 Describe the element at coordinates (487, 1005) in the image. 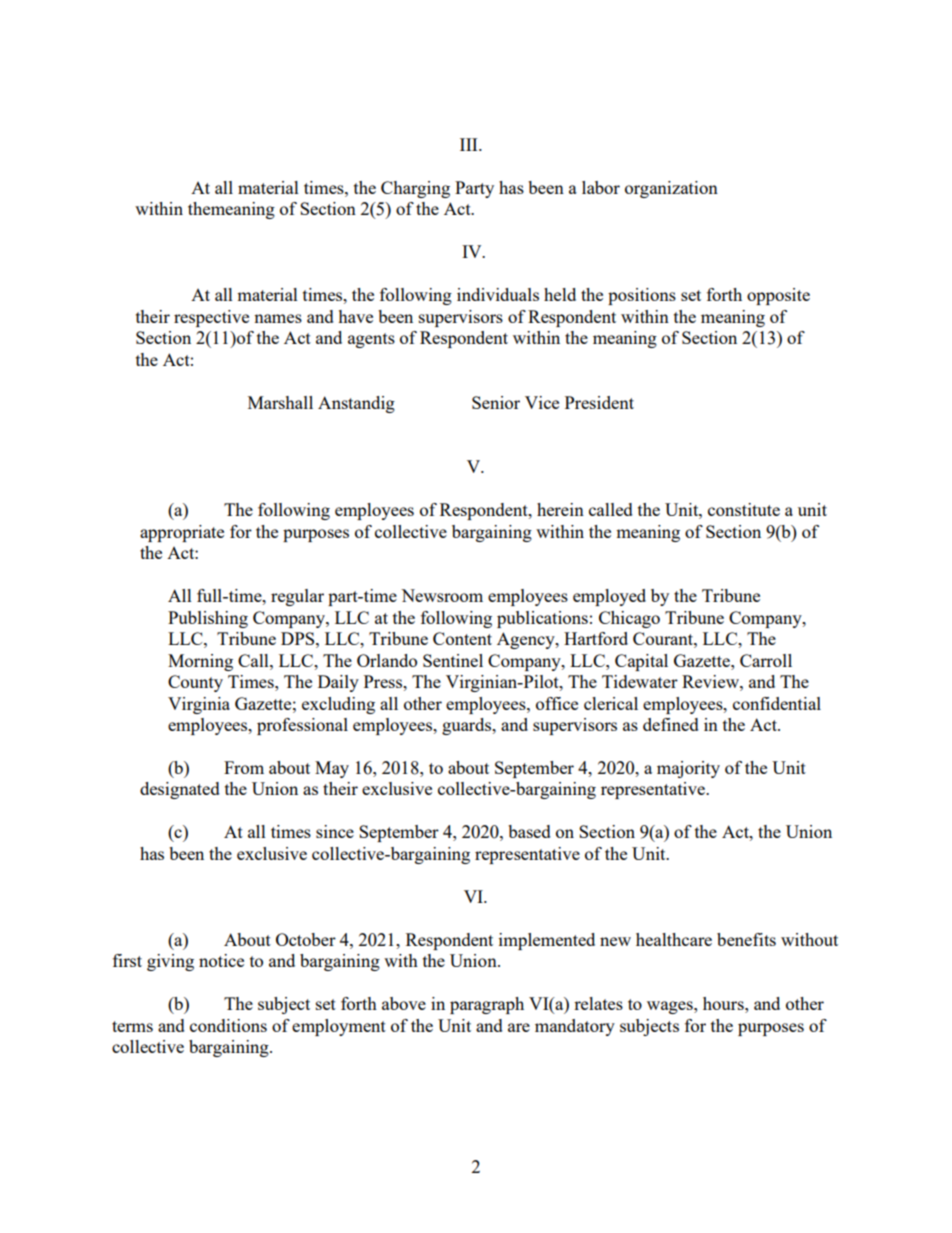

I see `paragraph` at that location.
